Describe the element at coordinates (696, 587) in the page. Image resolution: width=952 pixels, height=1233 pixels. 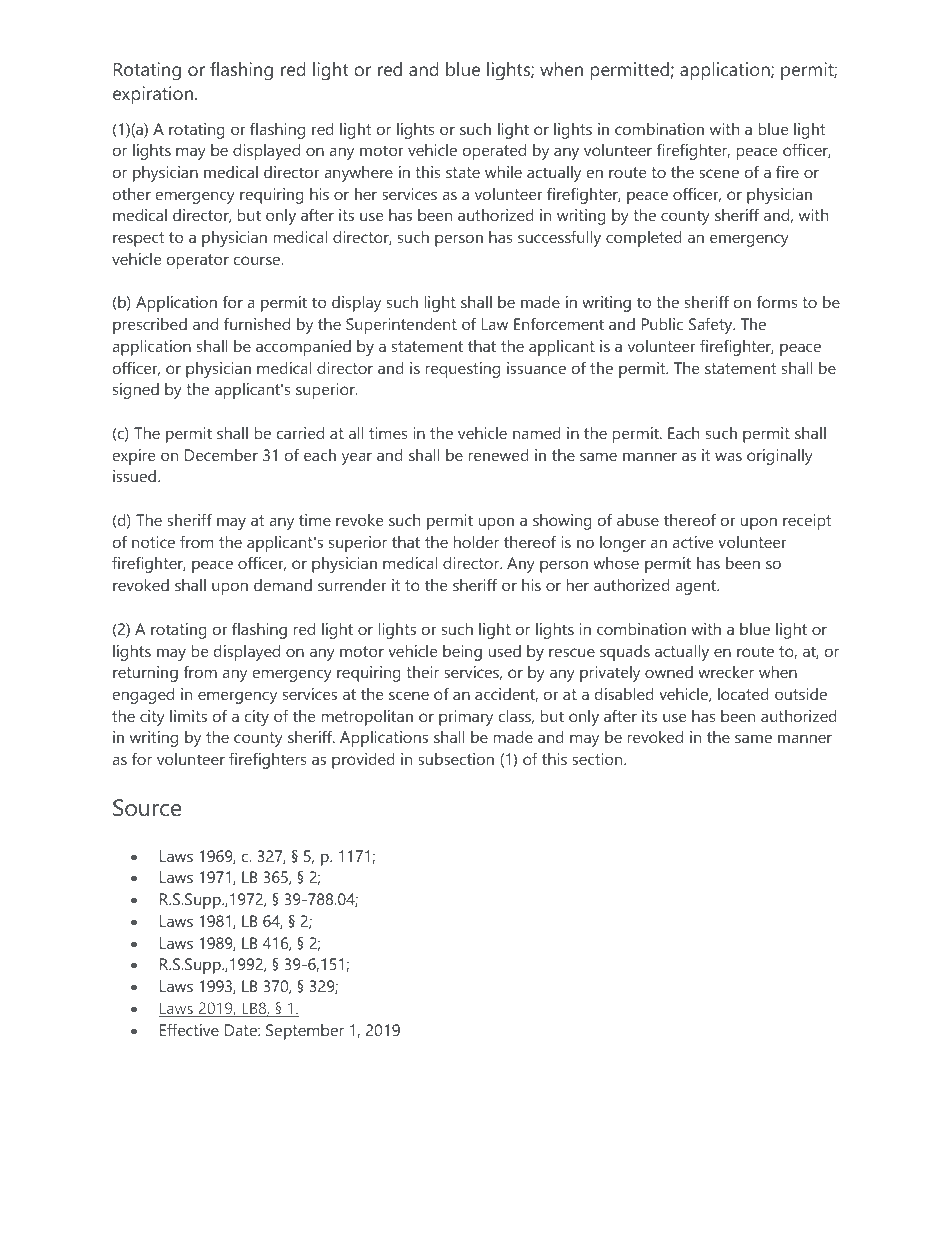
I see `agent` at that location.
